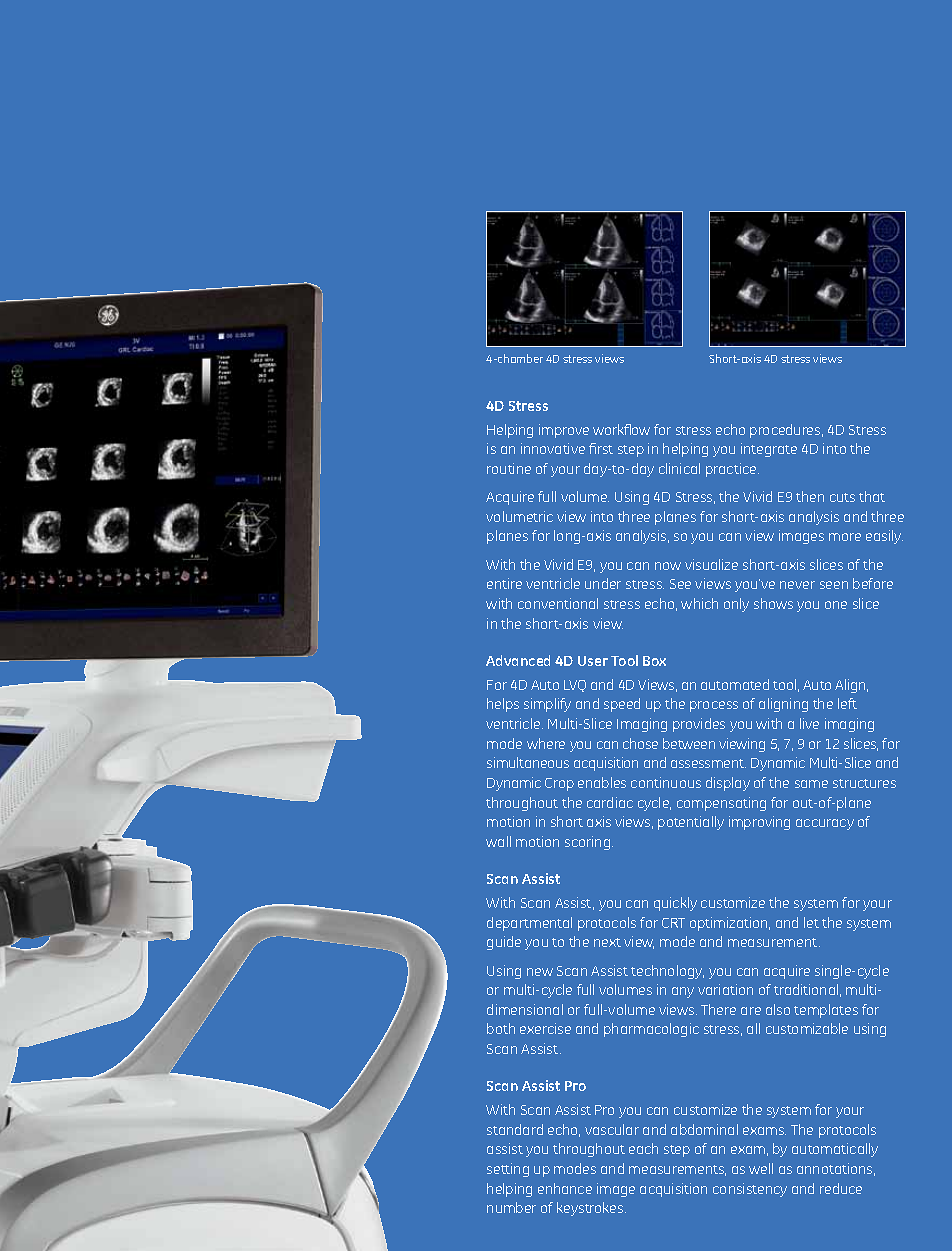 This document has height=1251, width=952. What do you see at coordinates (841, 1188) in the document?
I see `reduce` at bounding box center [841, 1188].
